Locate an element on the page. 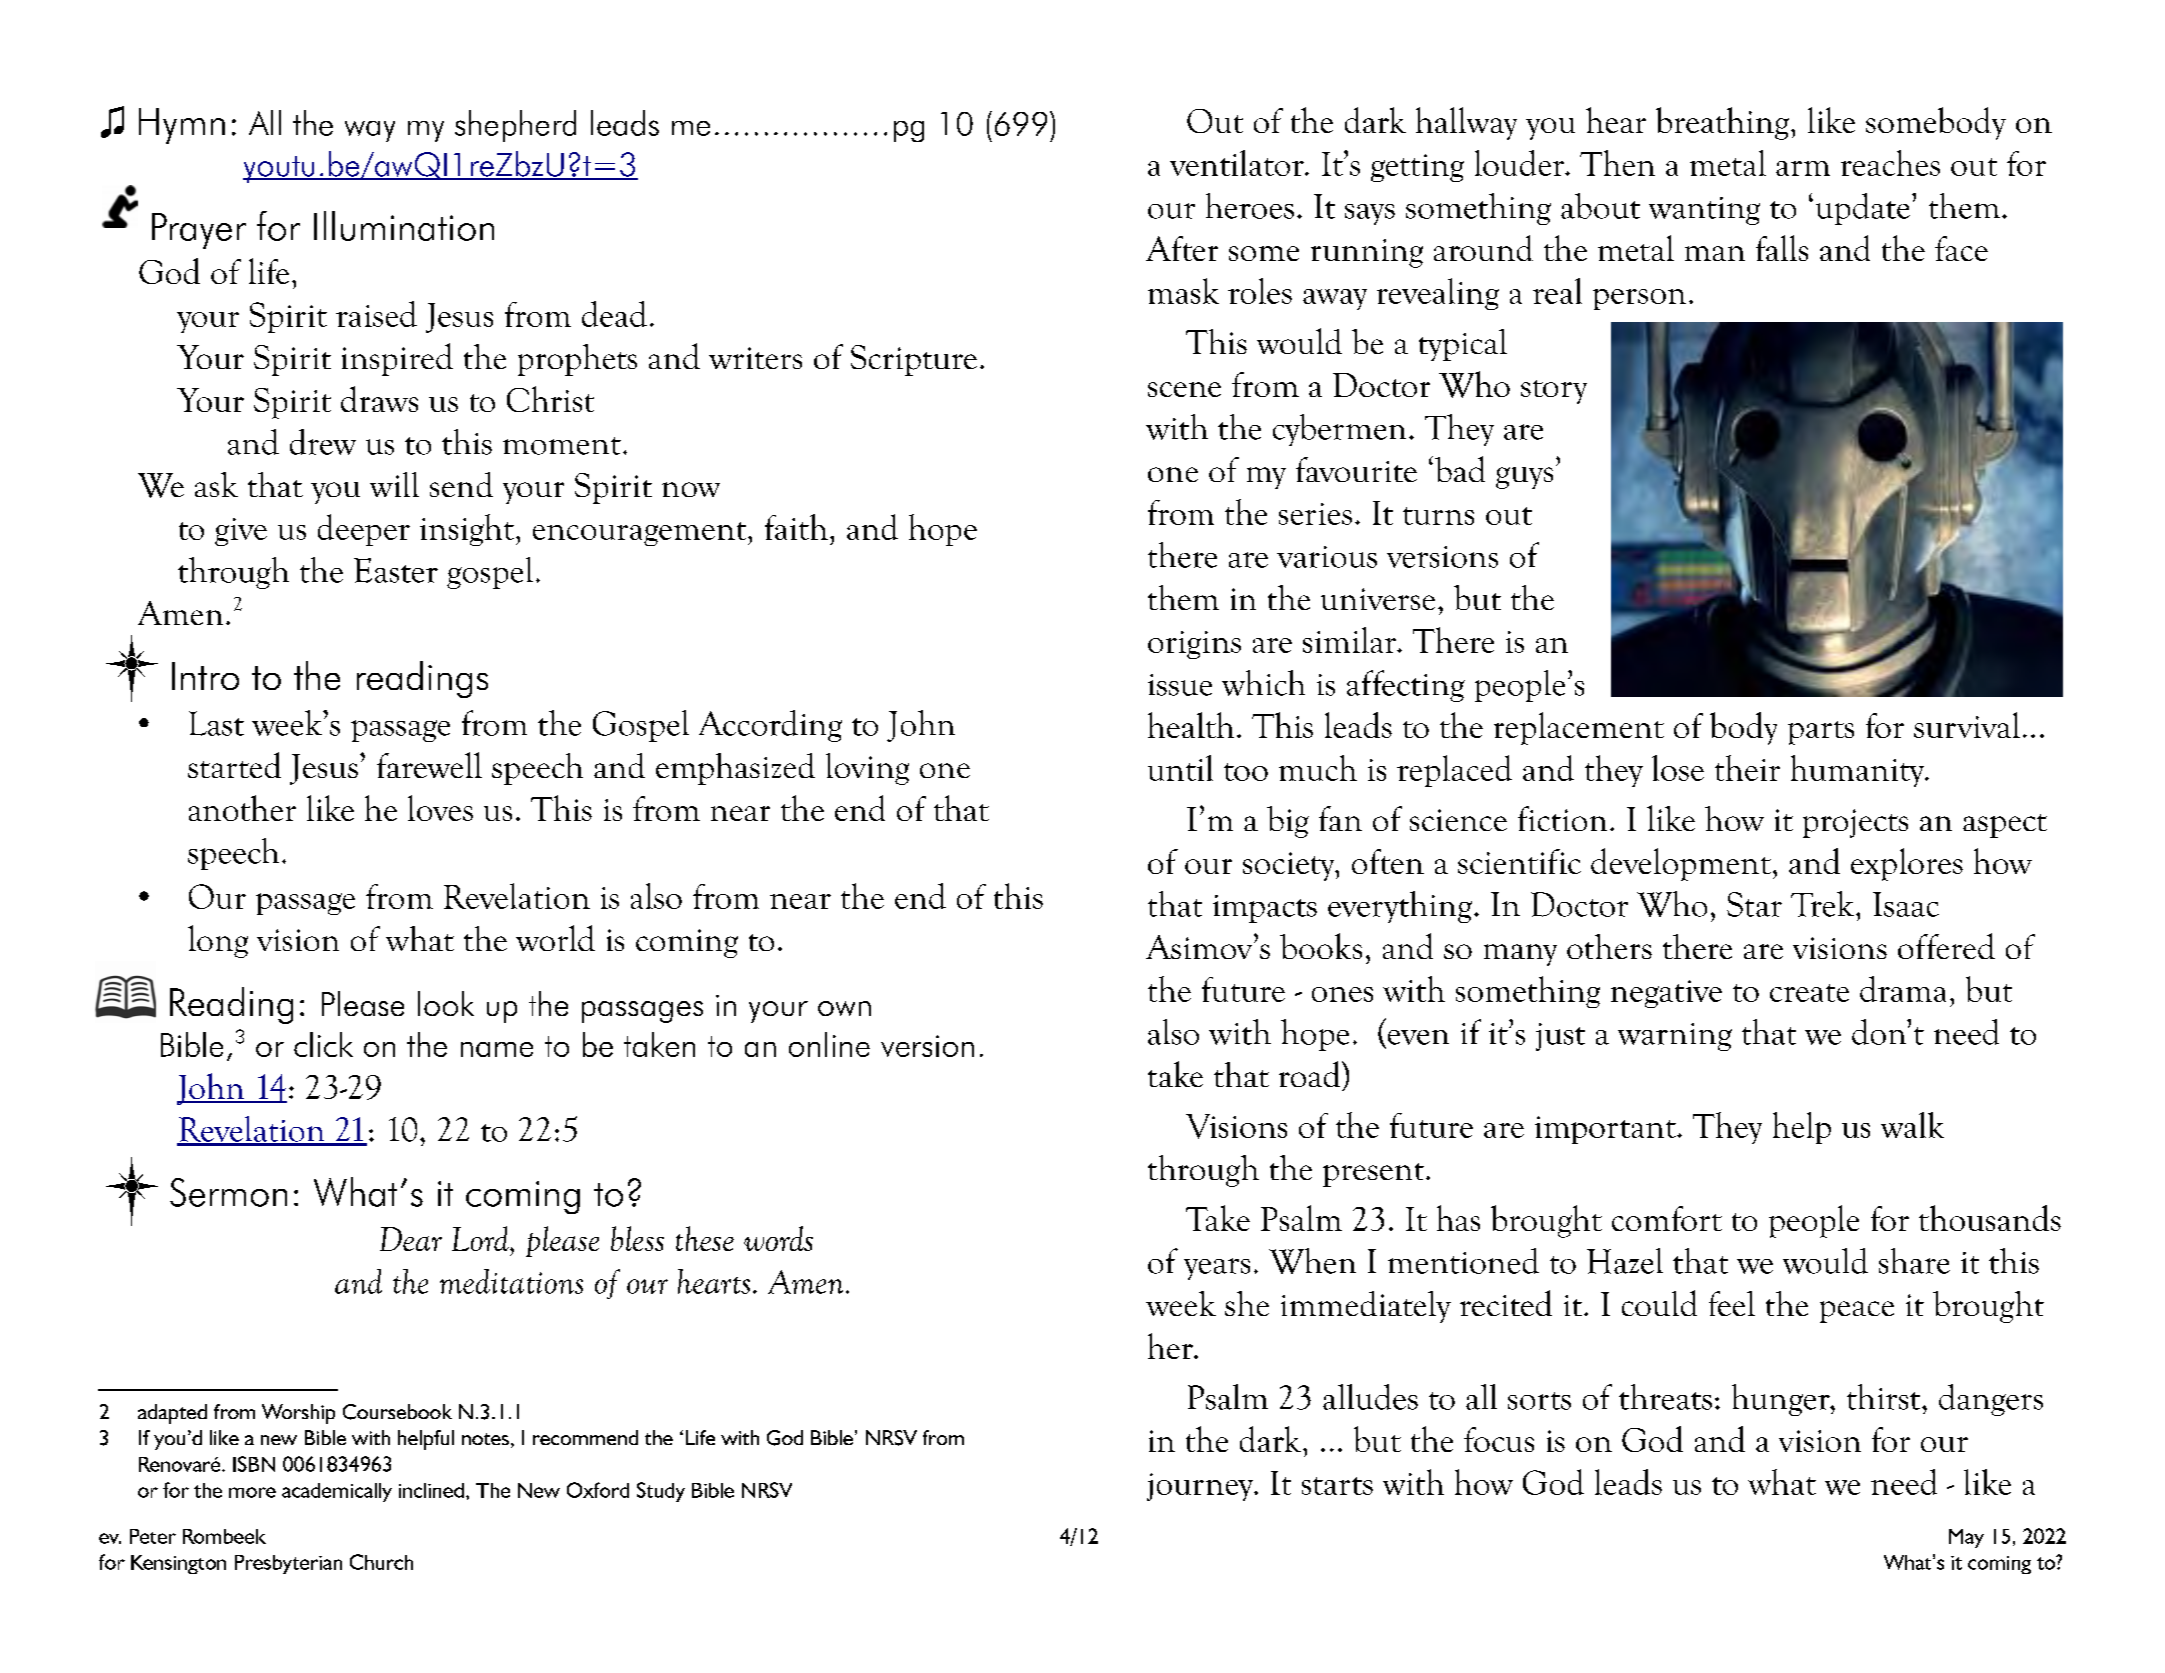 The image size is (2165, 1673). academically is located at coordinates (337, 1492).
